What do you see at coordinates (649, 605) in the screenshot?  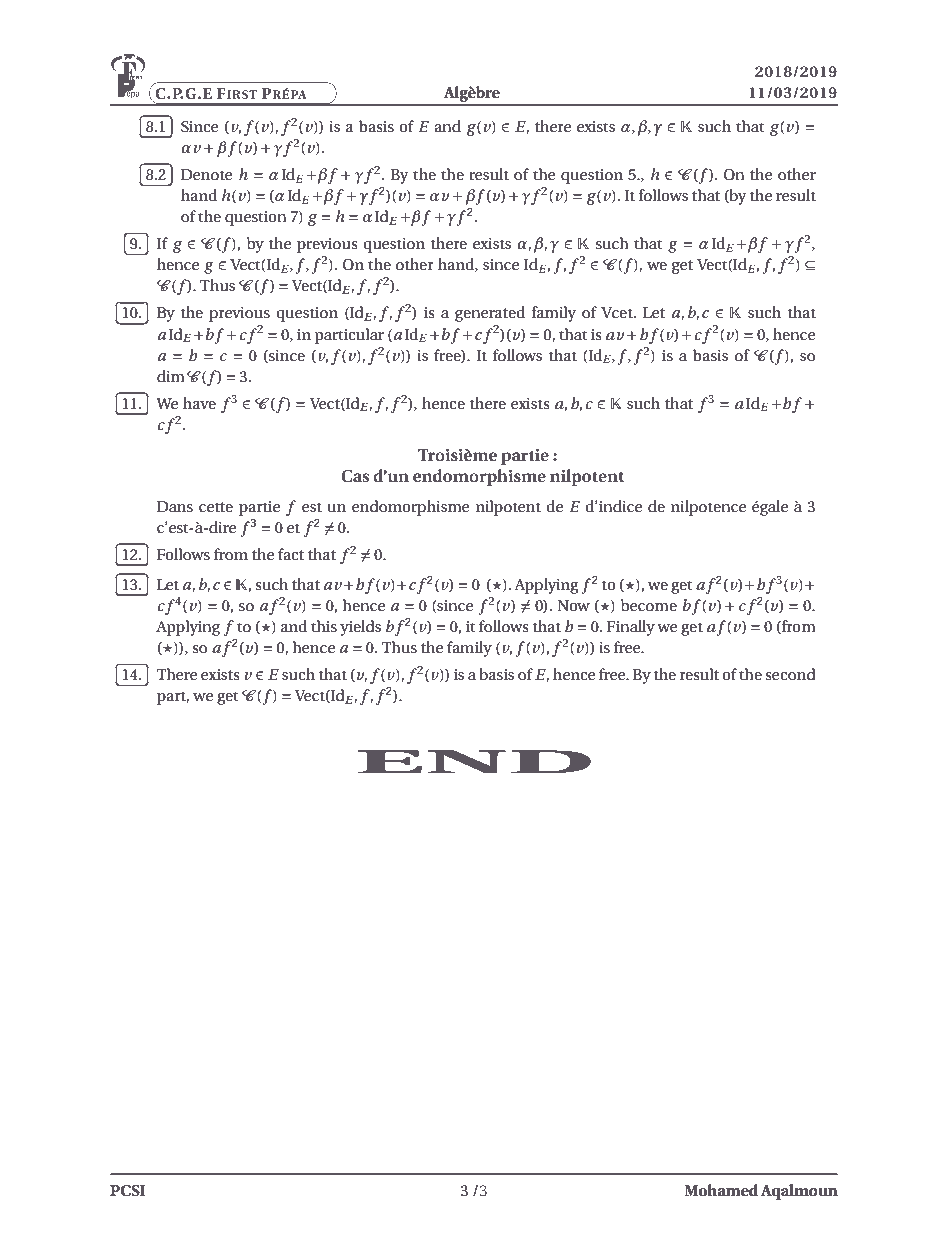 I see `become` at bounding box center [649, 605].
